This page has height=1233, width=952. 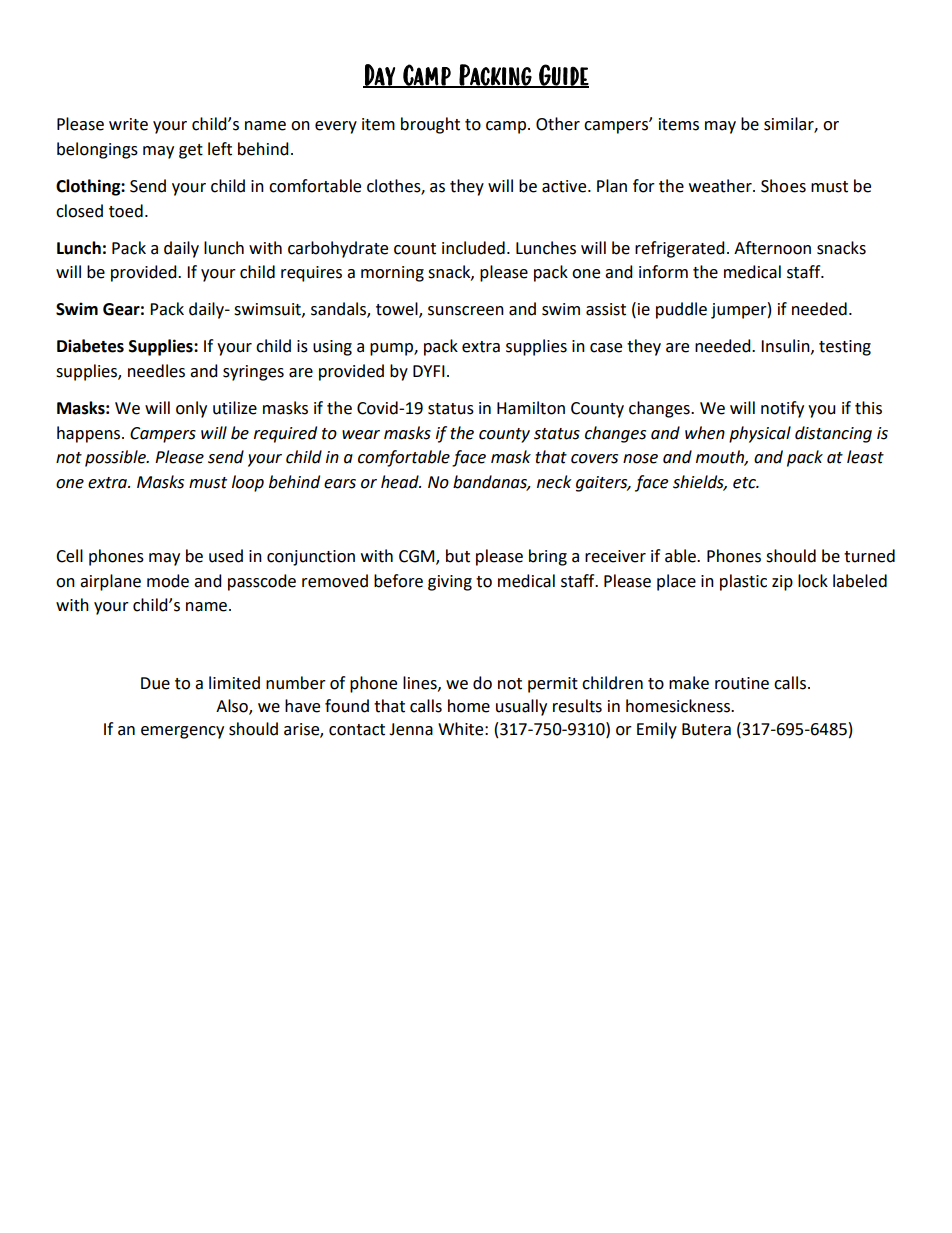 What do you see at coordinates (430, 125) in the page?
I see `brought` at bounding box center [430, 125].
